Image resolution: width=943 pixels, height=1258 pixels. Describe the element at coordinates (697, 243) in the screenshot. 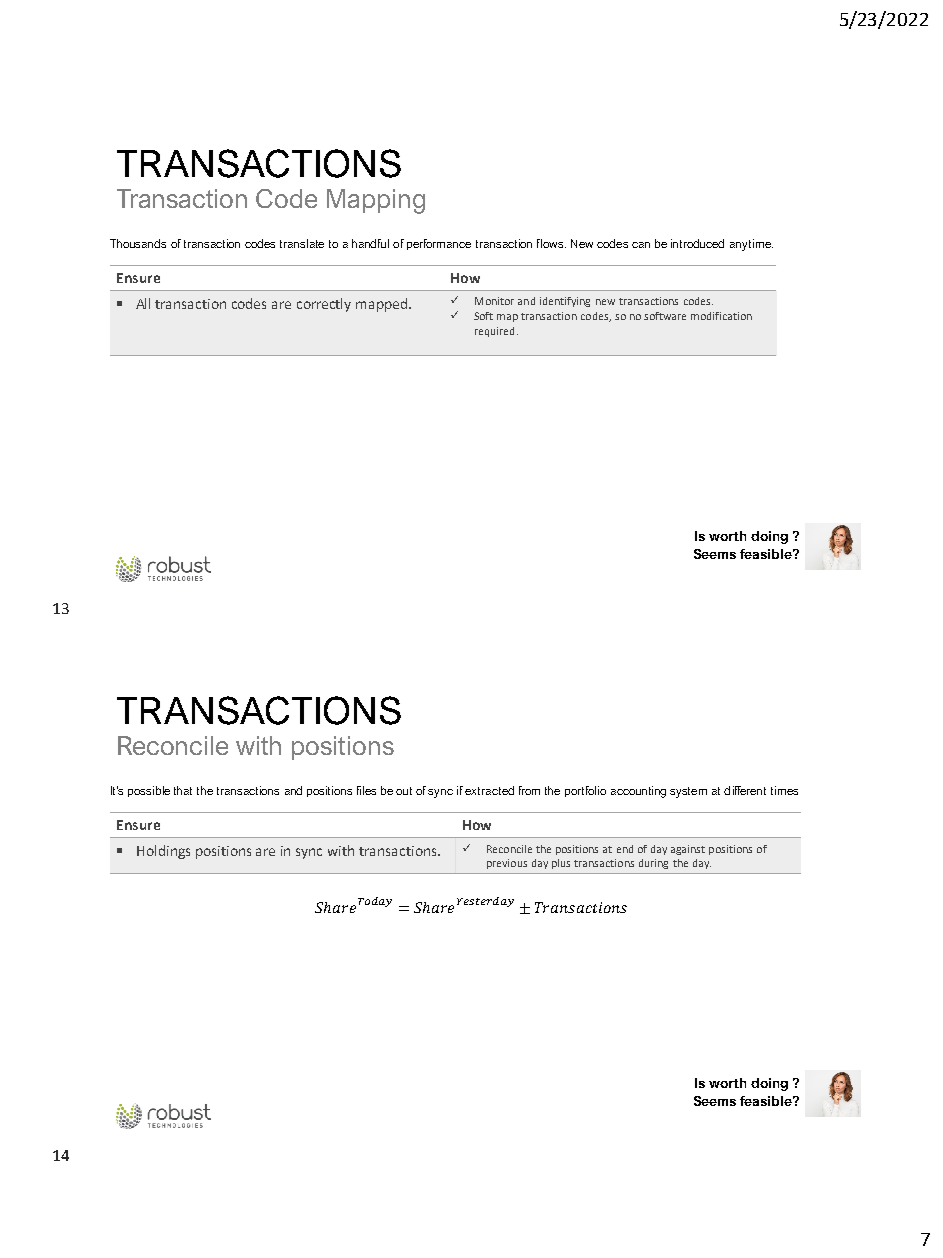

I see `introduced` at that location.
